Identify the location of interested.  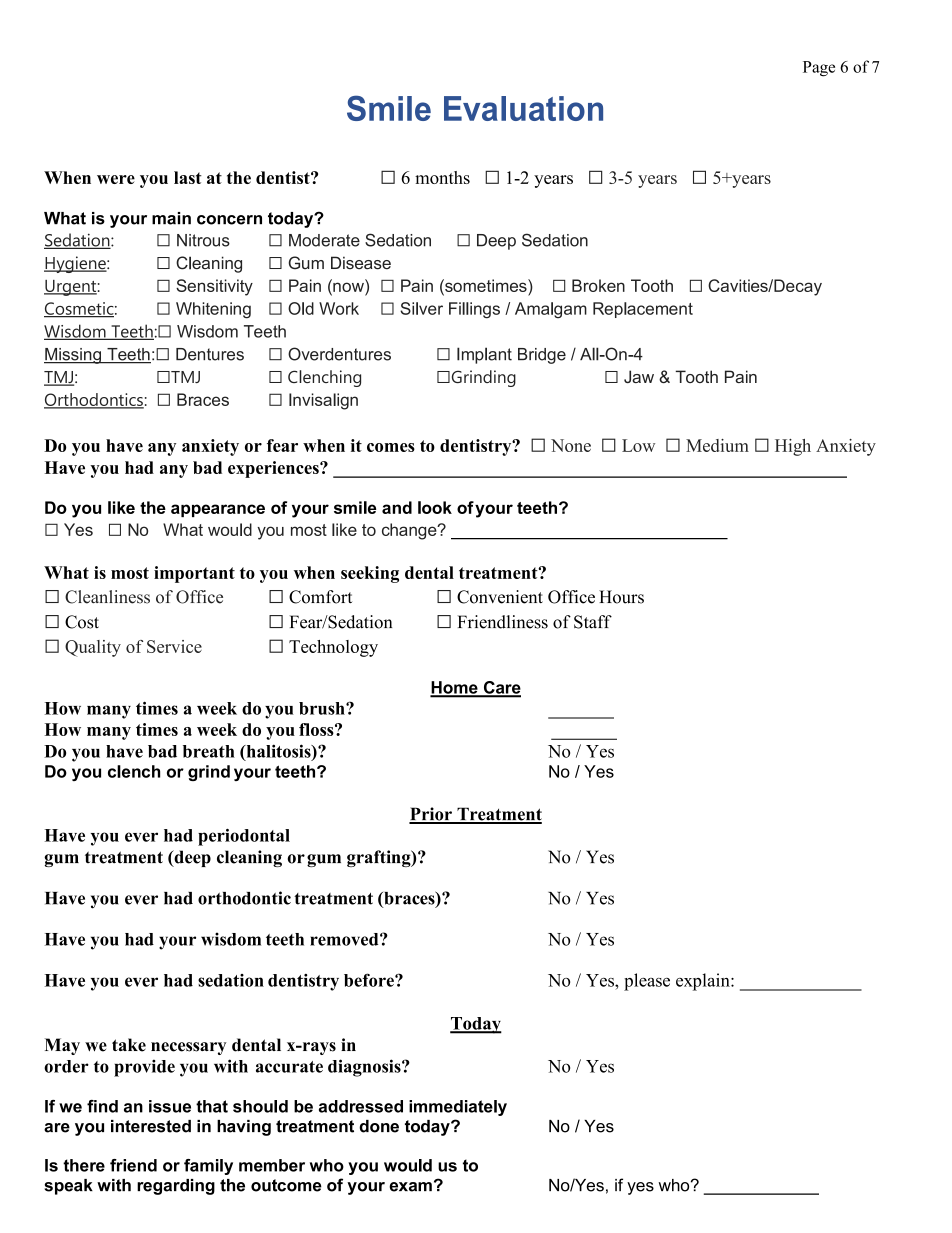
(151, 1126).
